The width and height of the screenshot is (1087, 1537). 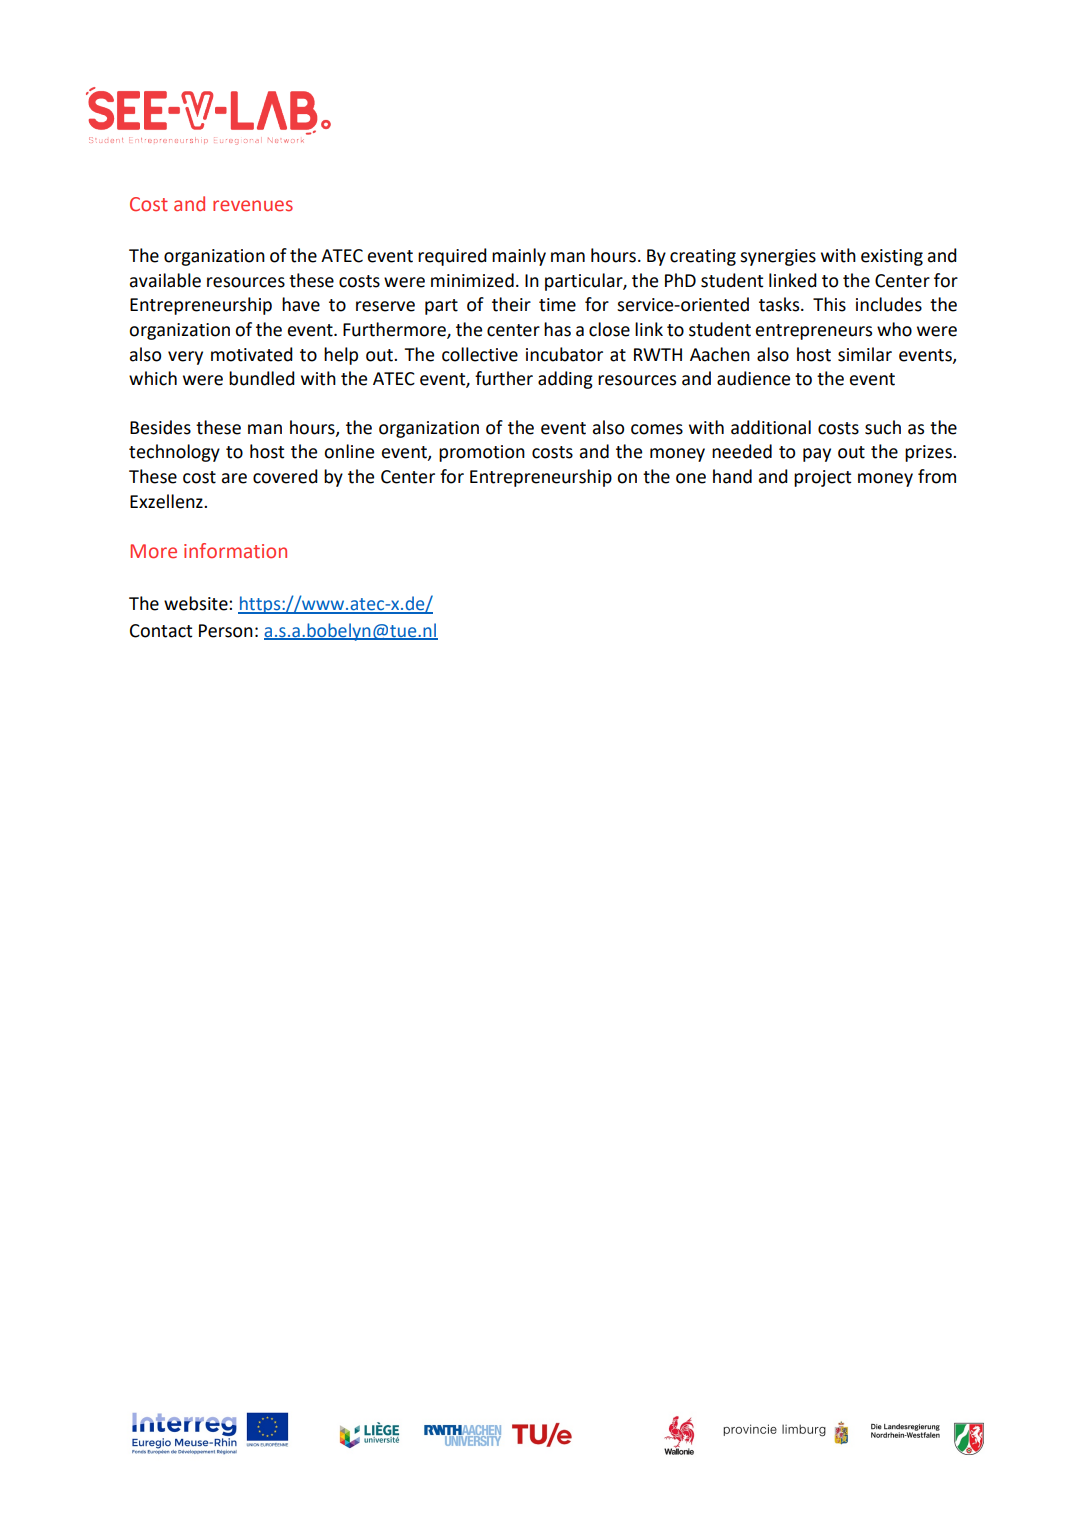 I want to click on from, so click(x=937, y=476).
